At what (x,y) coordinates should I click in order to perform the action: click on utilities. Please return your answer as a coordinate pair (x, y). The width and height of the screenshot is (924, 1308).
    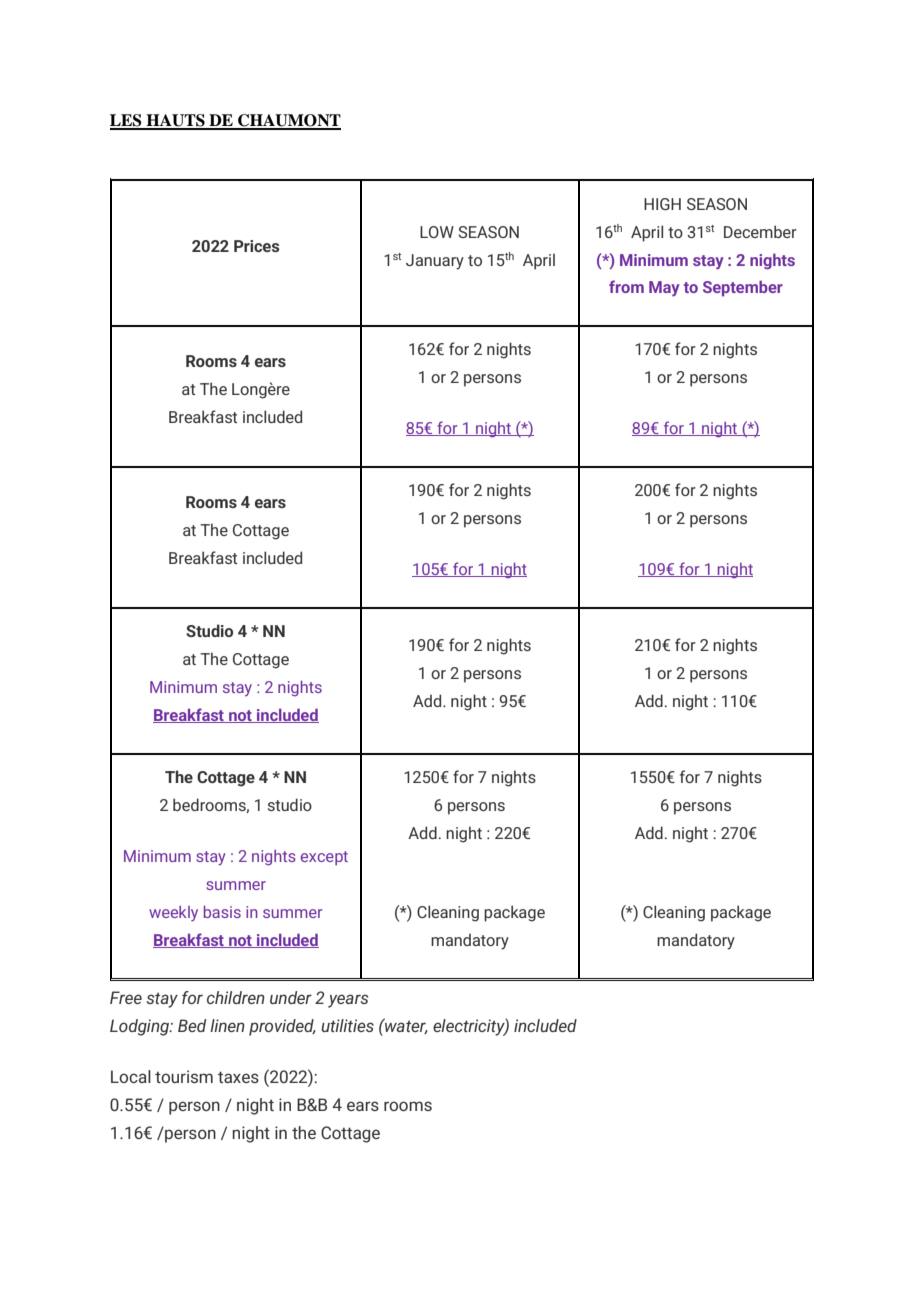
    Looking at the image, I should click on (347, 1025).
